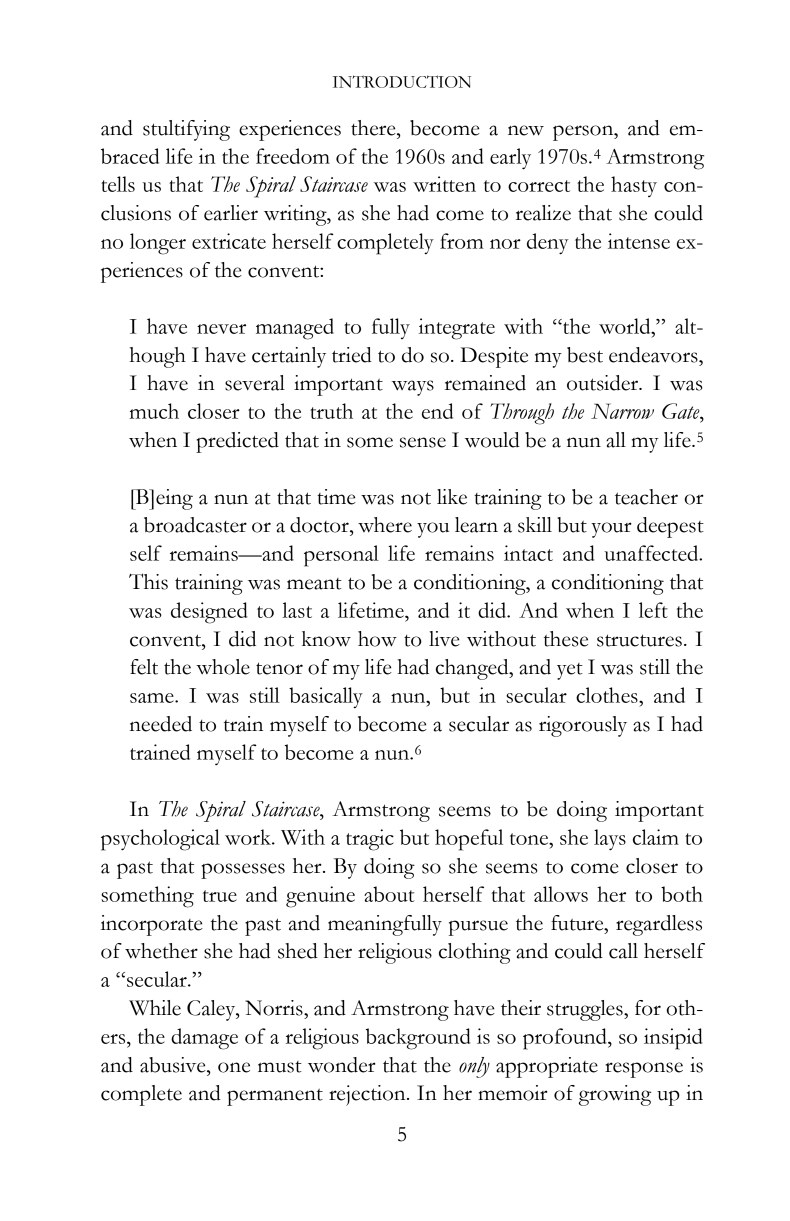  What do you see at coordinates (377, 639) in the image?
I see `how` at bounding box center [377, 639].
